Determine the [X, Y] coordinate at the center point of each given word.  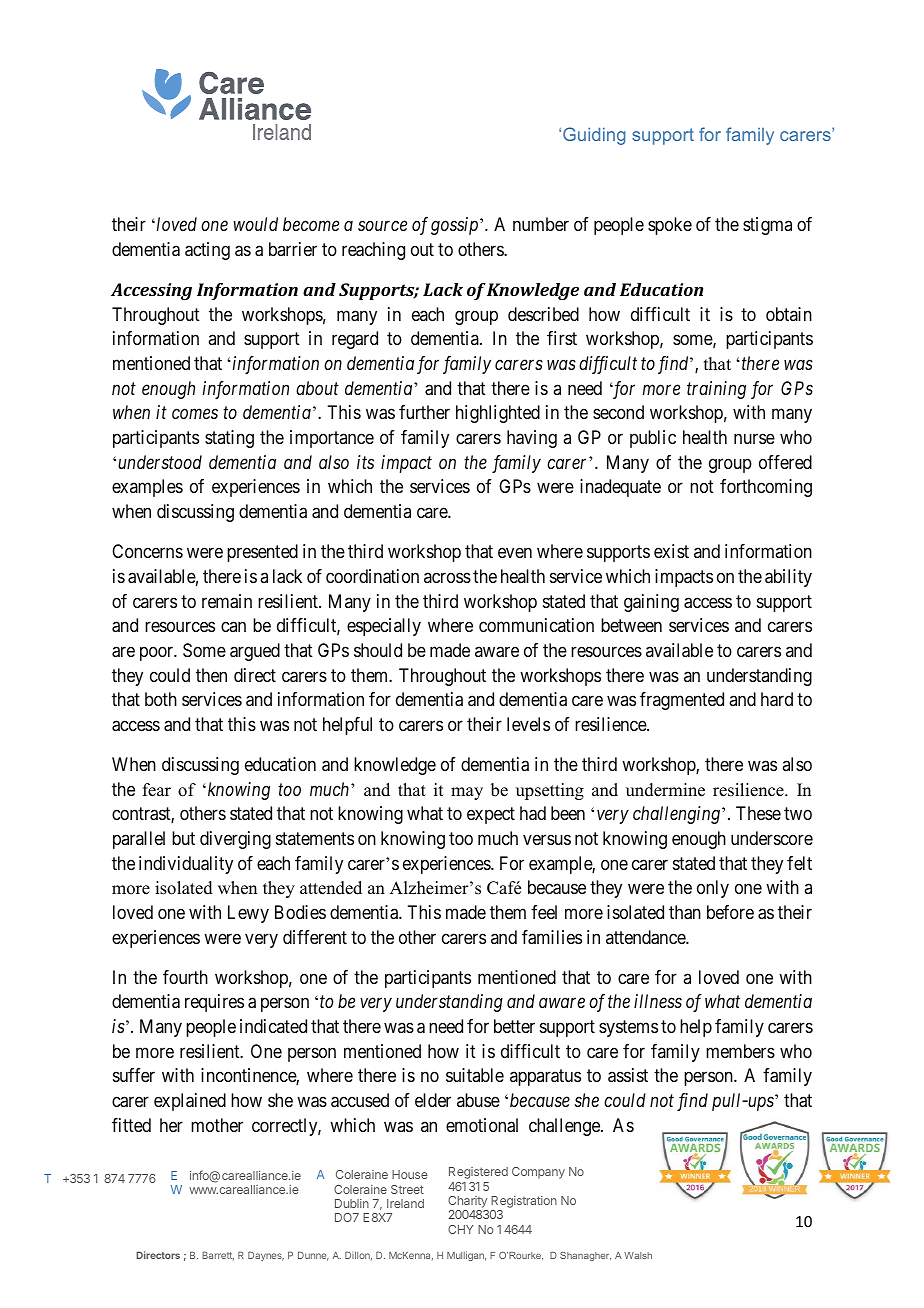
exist [671, 551]
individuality [186, 865]
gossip [454, 226]
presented [262, 553]
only [713, 889]
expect [491, 816]
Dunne [313, 1256]
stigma [767, 226]
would [255, 224]
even [515, 553]
